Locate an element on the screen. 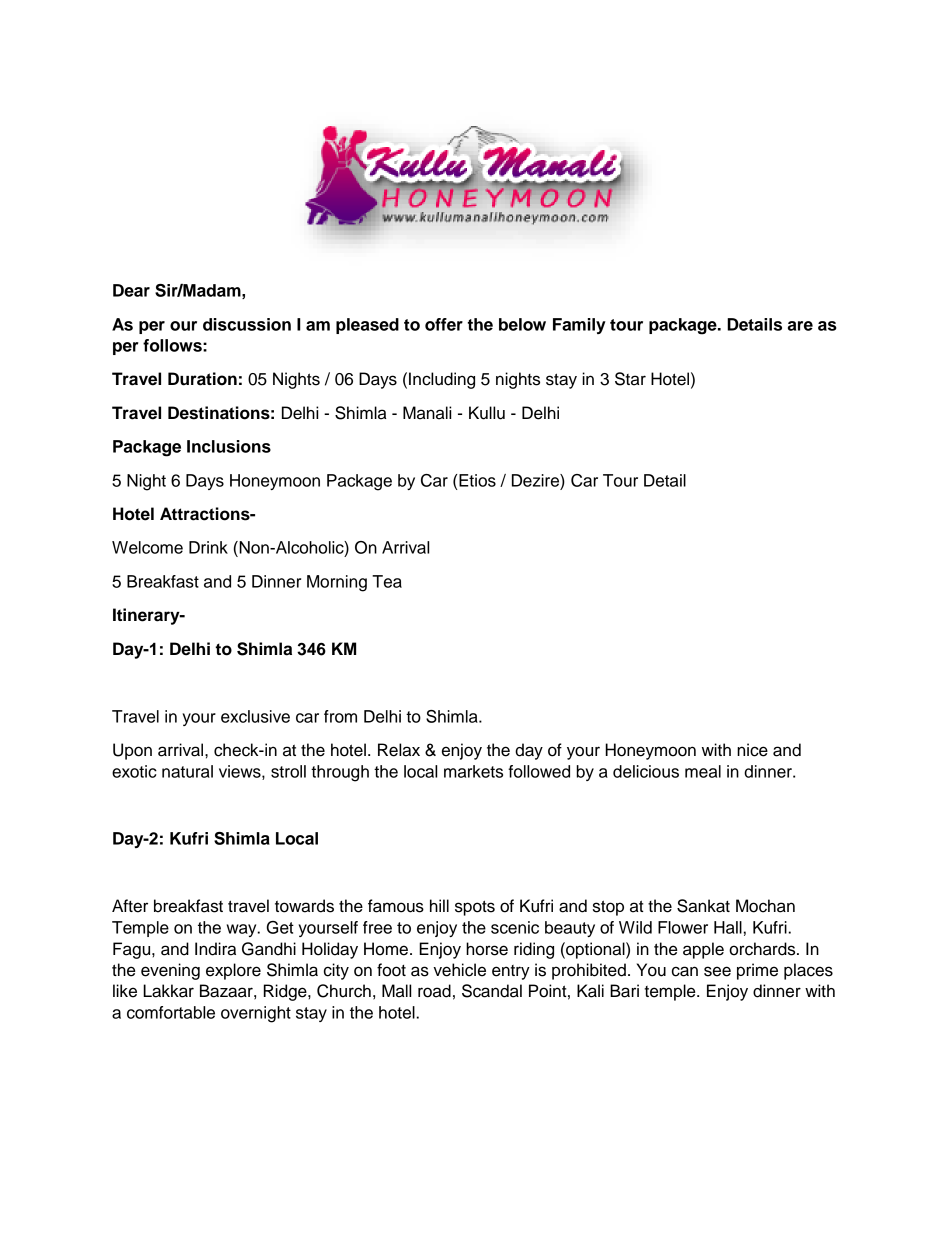 Image resolution: width=952 pixels, height=1233 pixels. markets is located at coordinates (473, 771).
